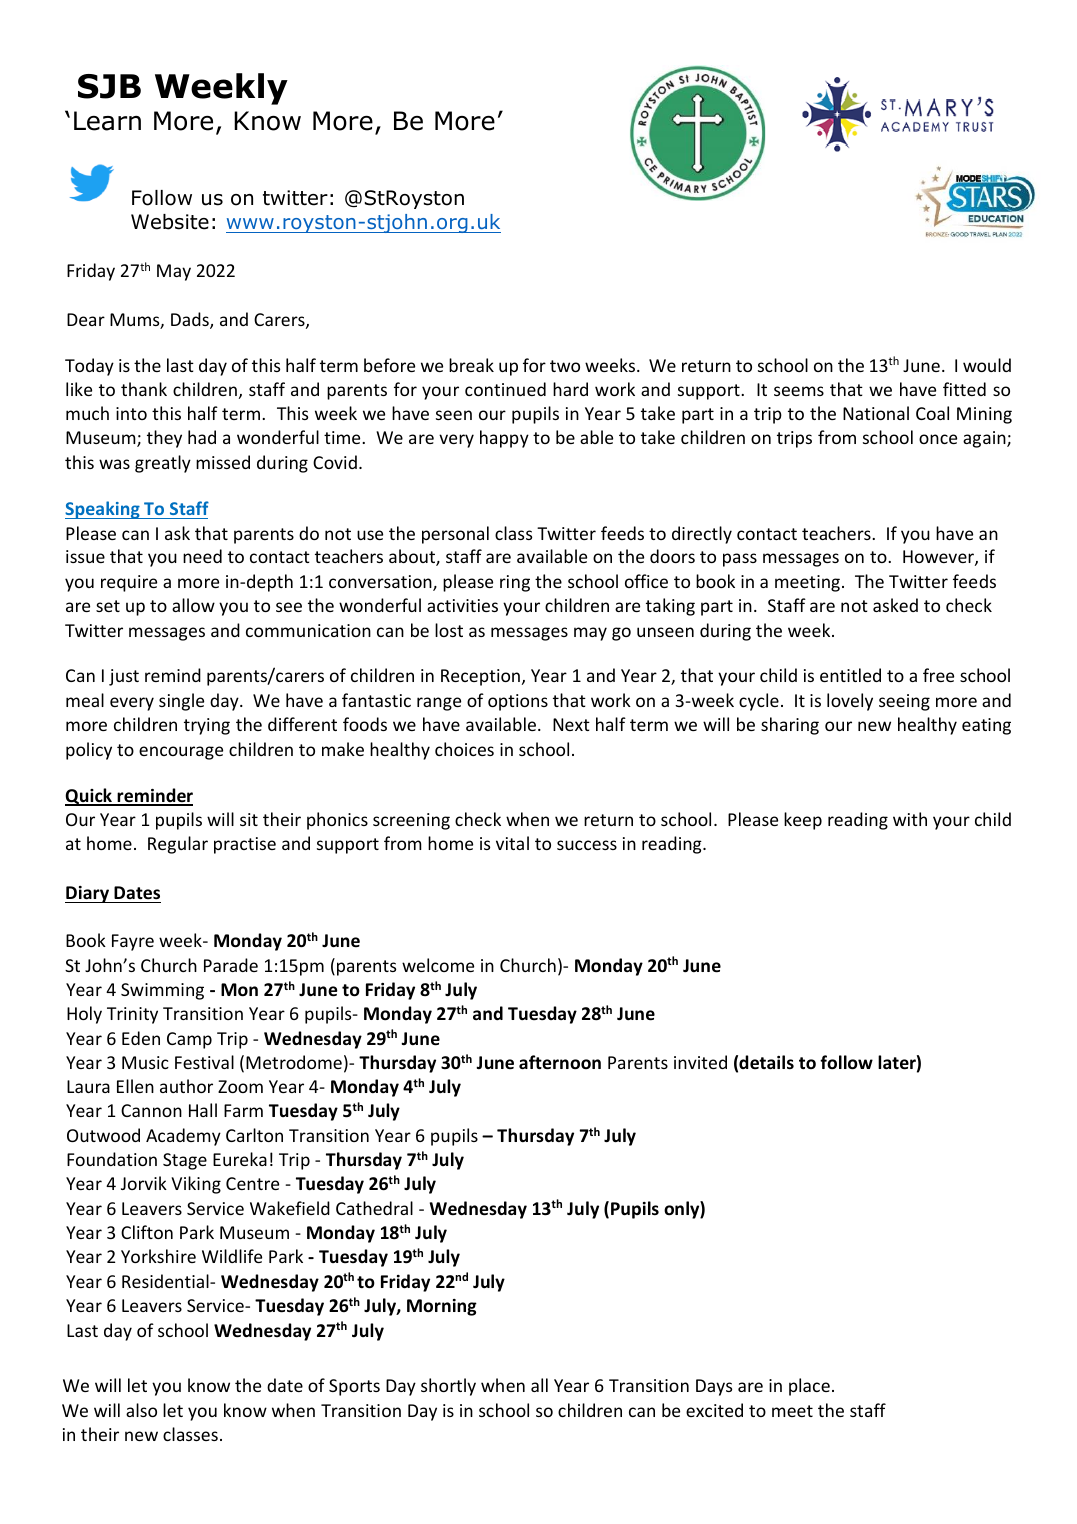 The height and width of the screenshot is (1524, 1077). I want to click on once, so click(938, 439).
